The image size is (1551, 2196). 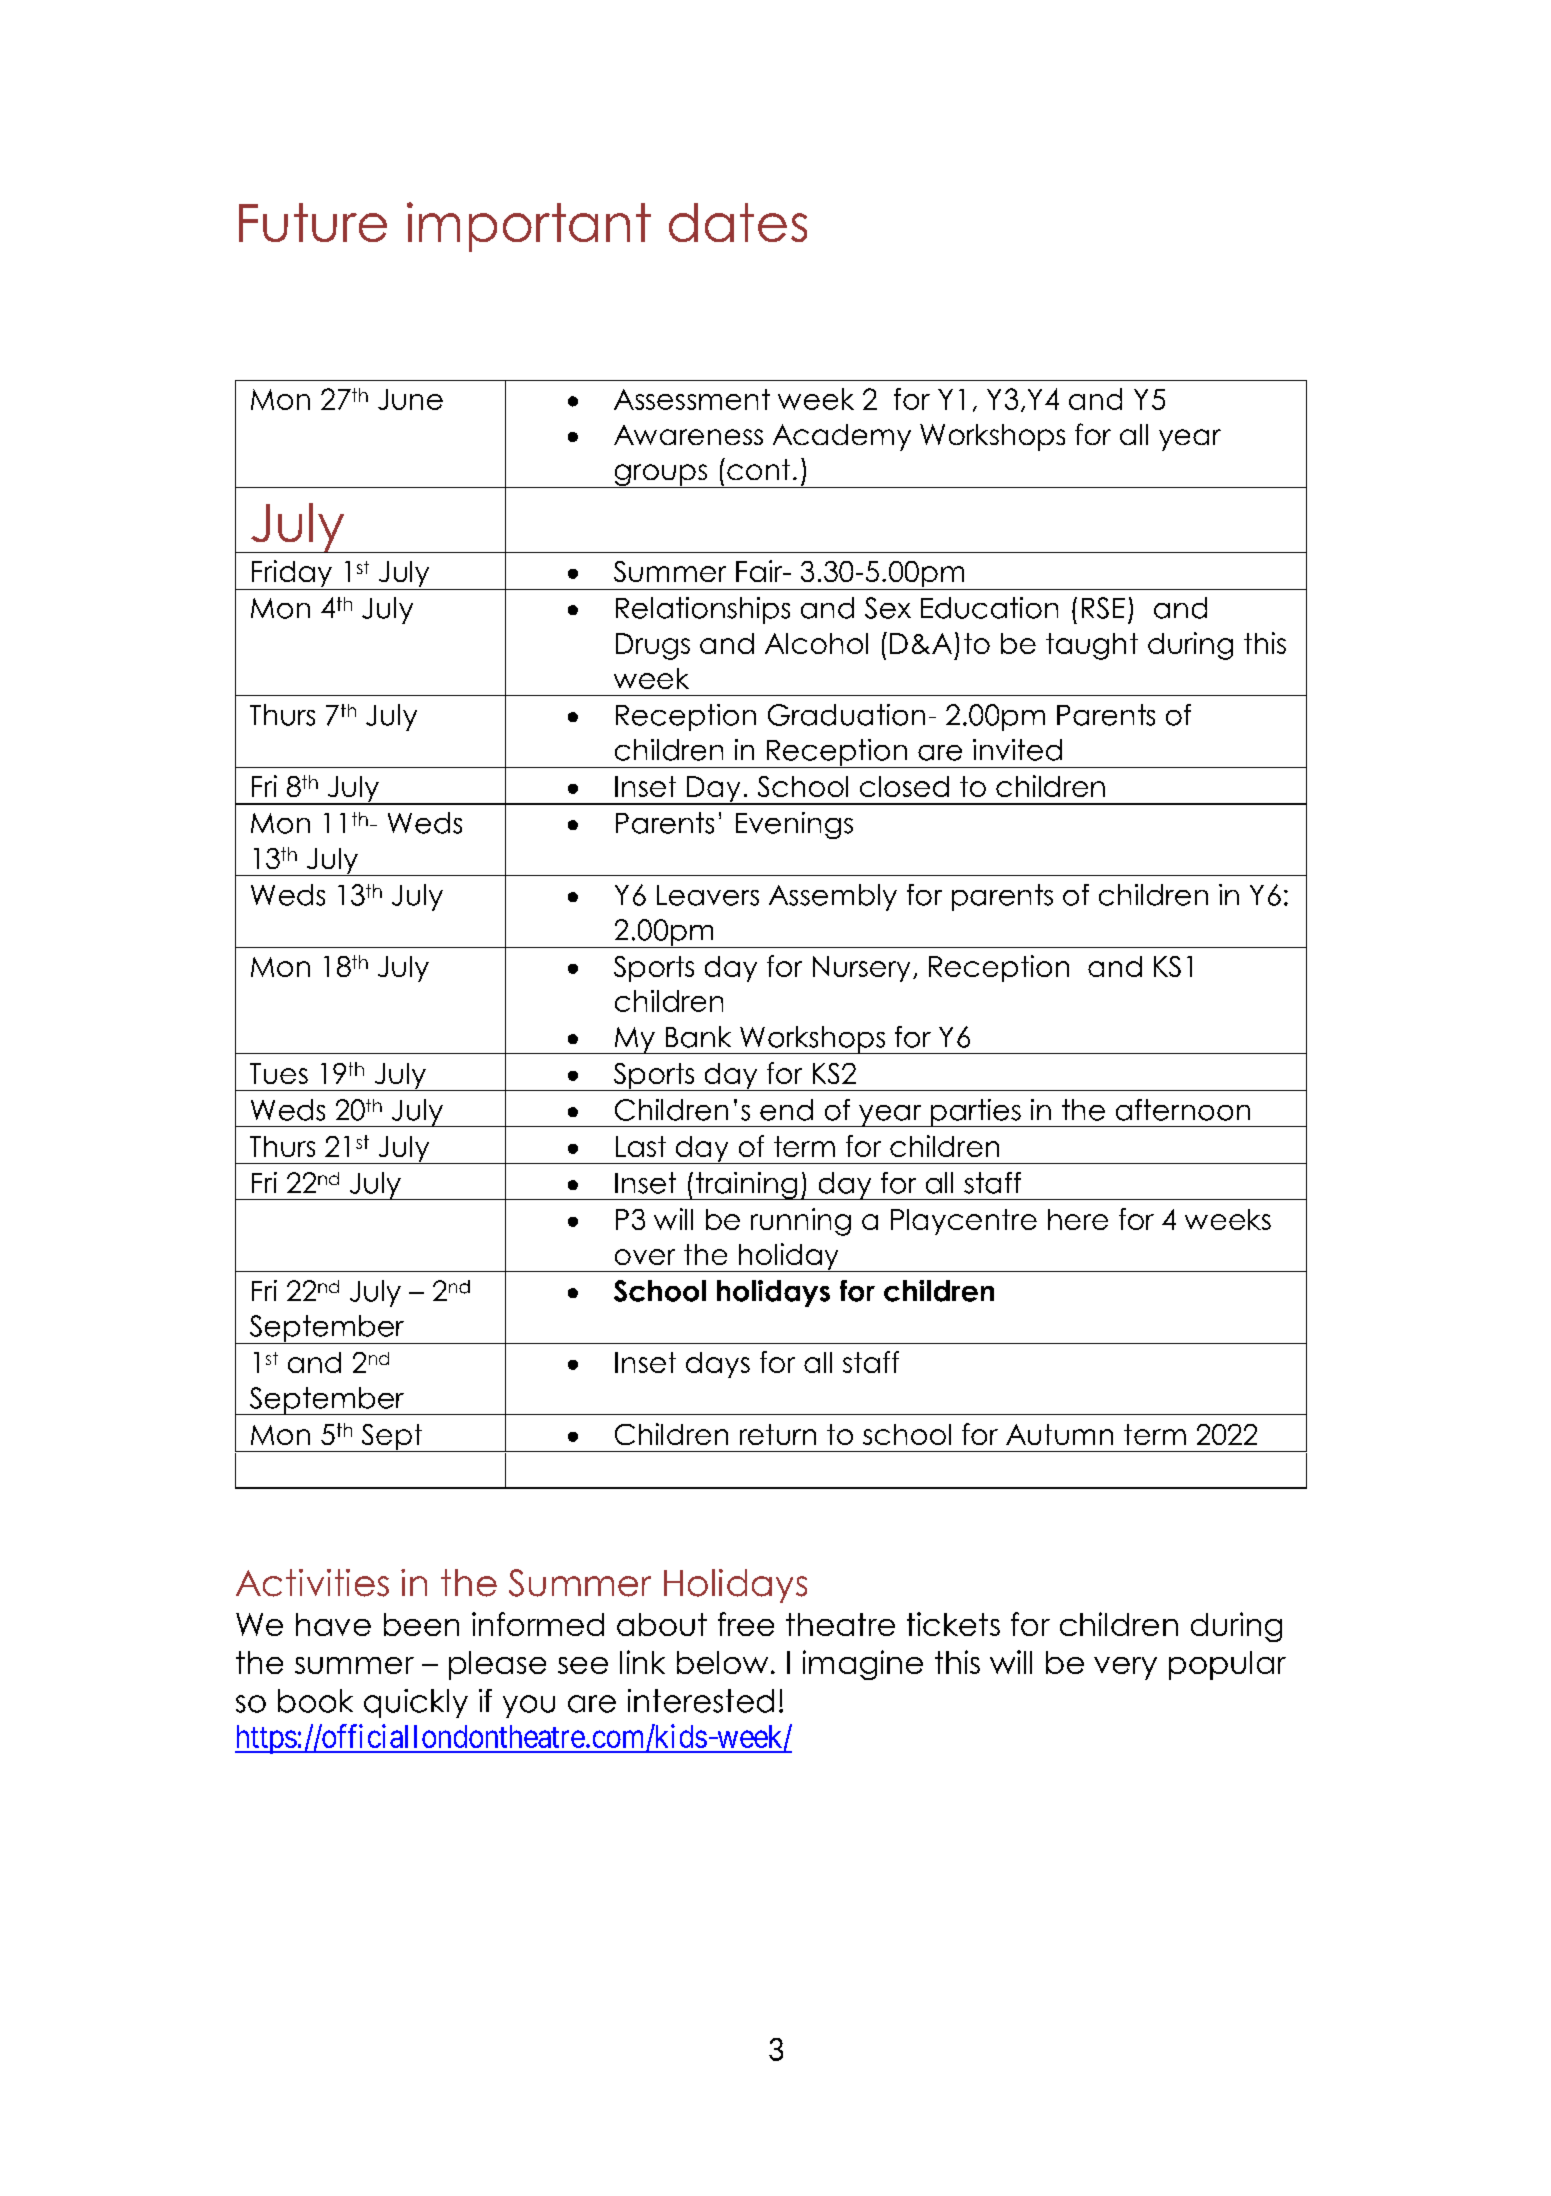 What do you see at coordinates (703, 610) in the screenshot?
I see `Relationships` at bounding box center [703, 610].
